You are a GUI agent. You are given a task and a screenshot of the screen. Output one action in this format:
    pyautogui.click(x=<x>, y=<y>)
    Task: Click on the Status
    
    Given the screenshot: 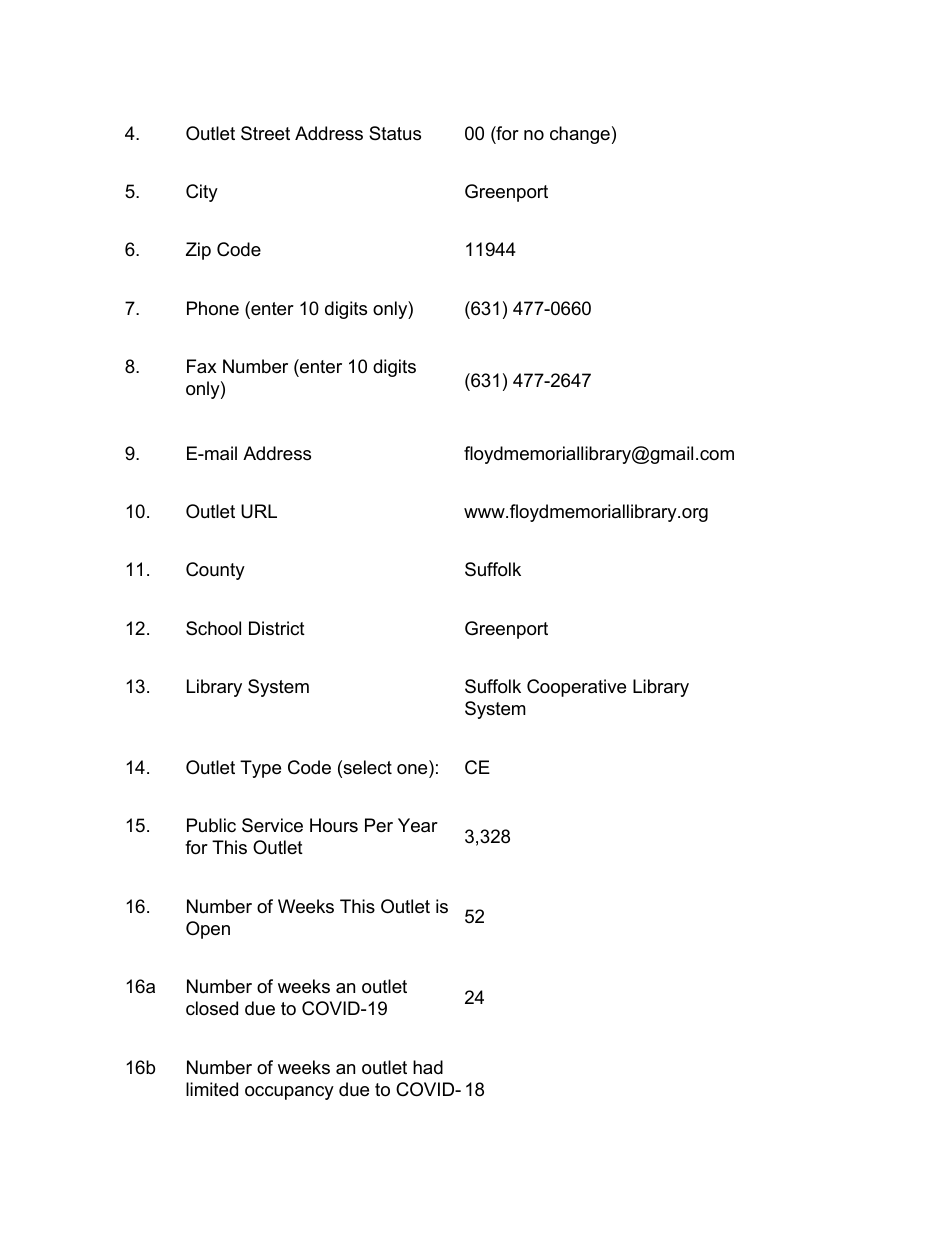 What is the action you would take?
    pyautogui.click(x=395, y=133)
